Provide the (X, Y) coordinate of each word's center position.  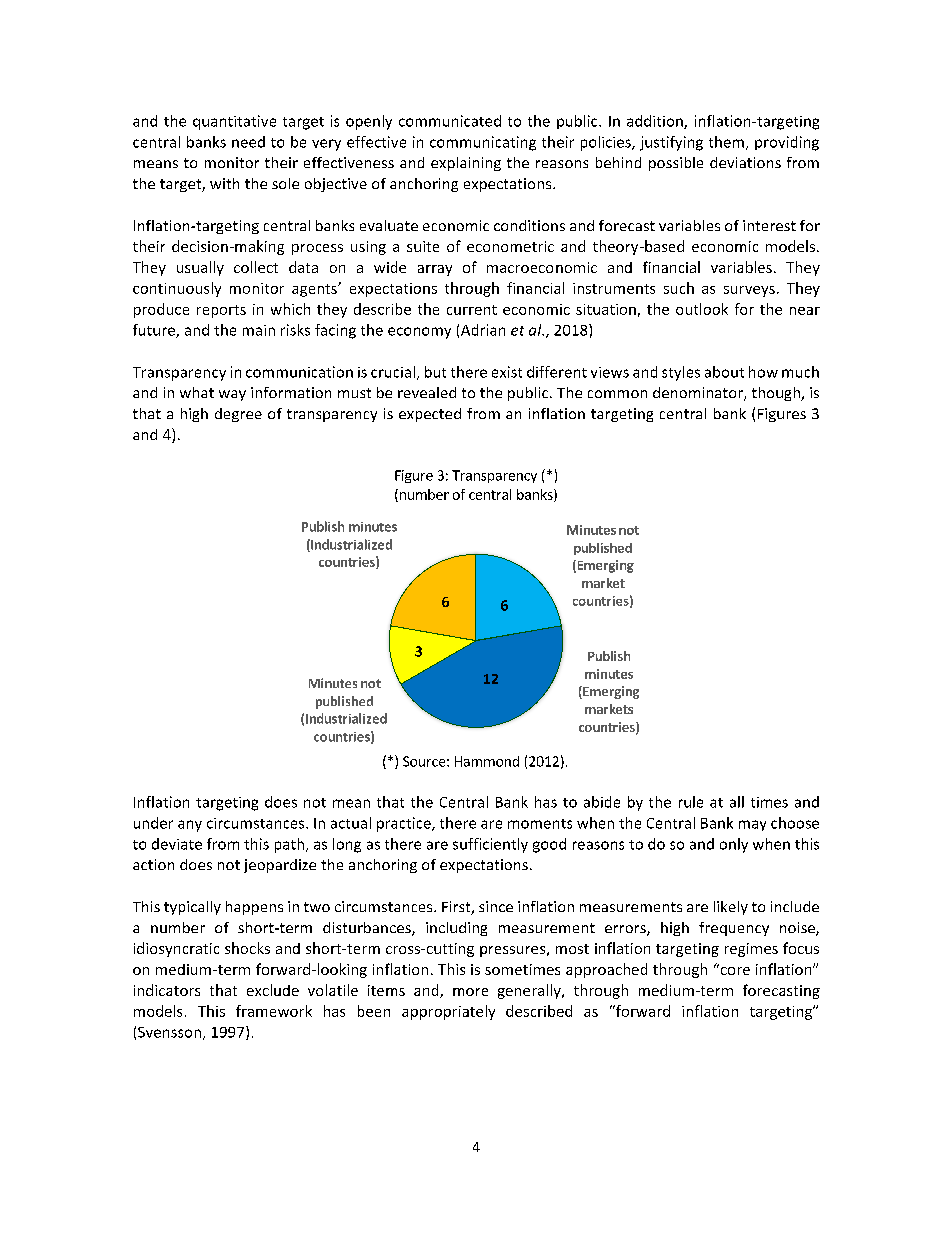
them (726, 142)
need (248, 142)
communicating (483, 143)
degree (238, 415)
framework (274, 1011)
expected (430, 415)
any (190, 826)
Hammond (487, 761)
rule (691, 802)
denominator (699, 394)
